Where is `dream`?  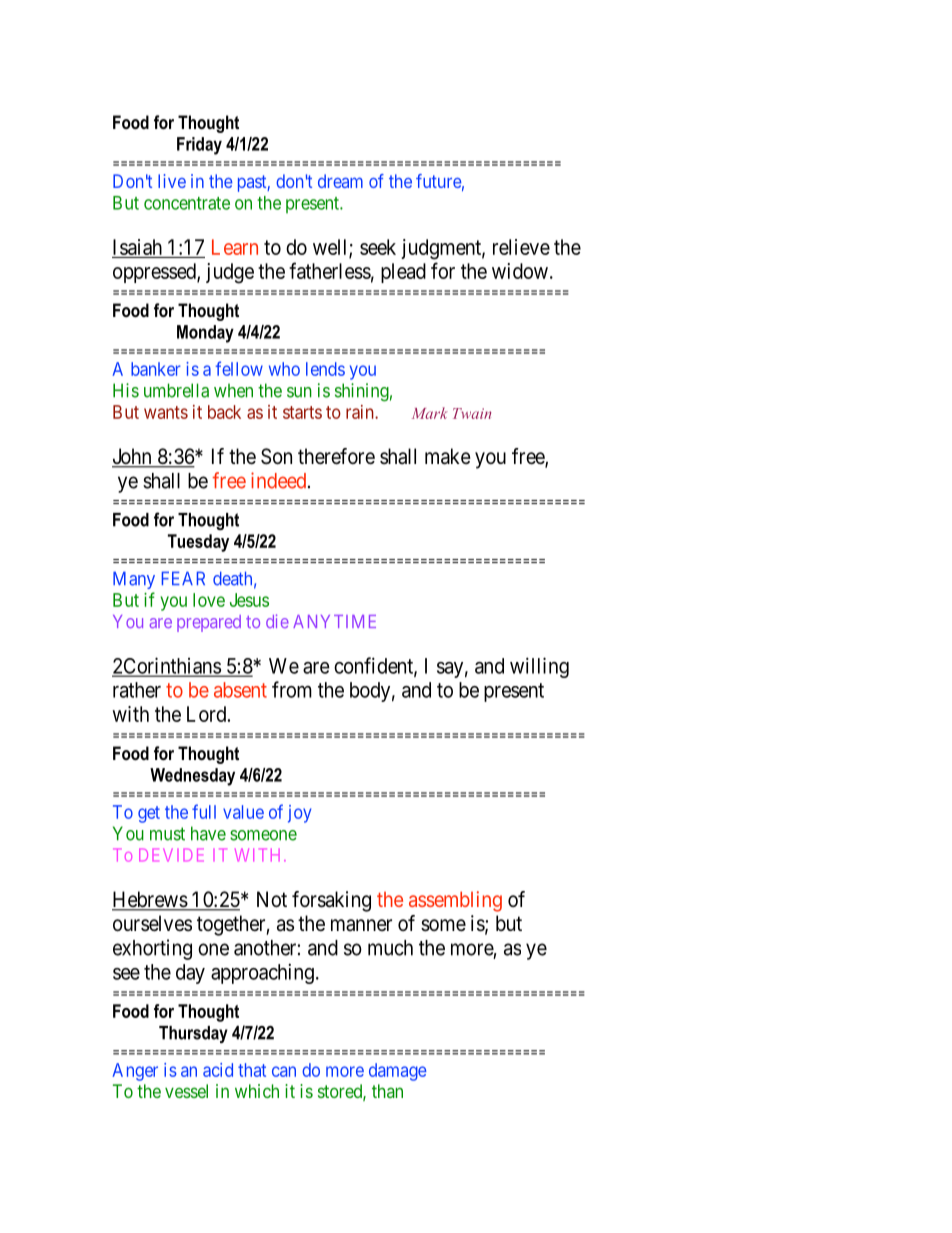
dream is located at coordinates (340, 181).
